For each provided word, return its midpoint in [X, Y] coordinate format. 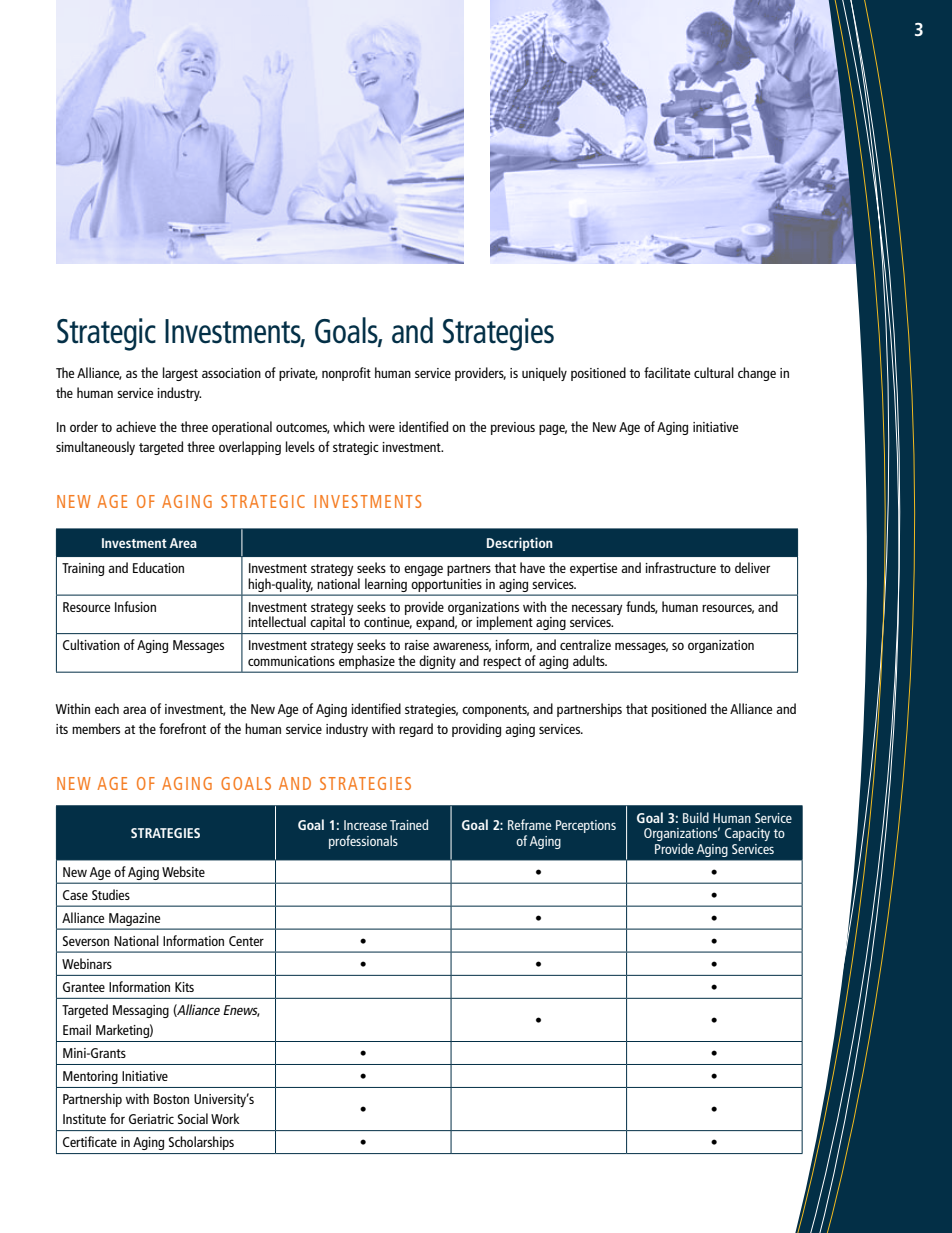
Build [696, 817]
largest [180, 374]
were [382, 428]
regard [416, 730]
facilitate [667, 372]
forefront [182, 728]
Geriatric [151, 1119]
